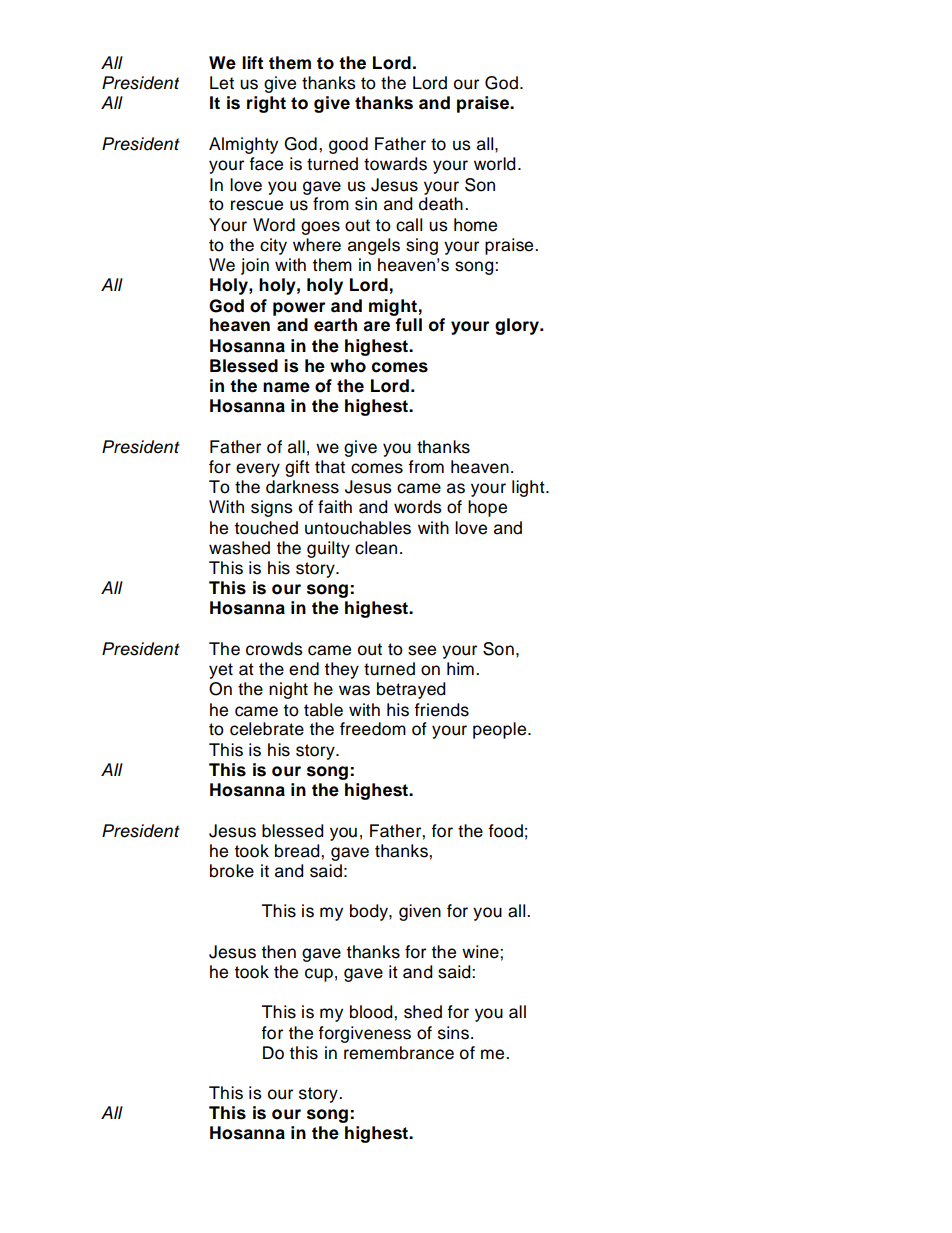 The image size is (952, 1233). Describe the element at coordinates (255, 266) in the image. I see `join` at that location.
